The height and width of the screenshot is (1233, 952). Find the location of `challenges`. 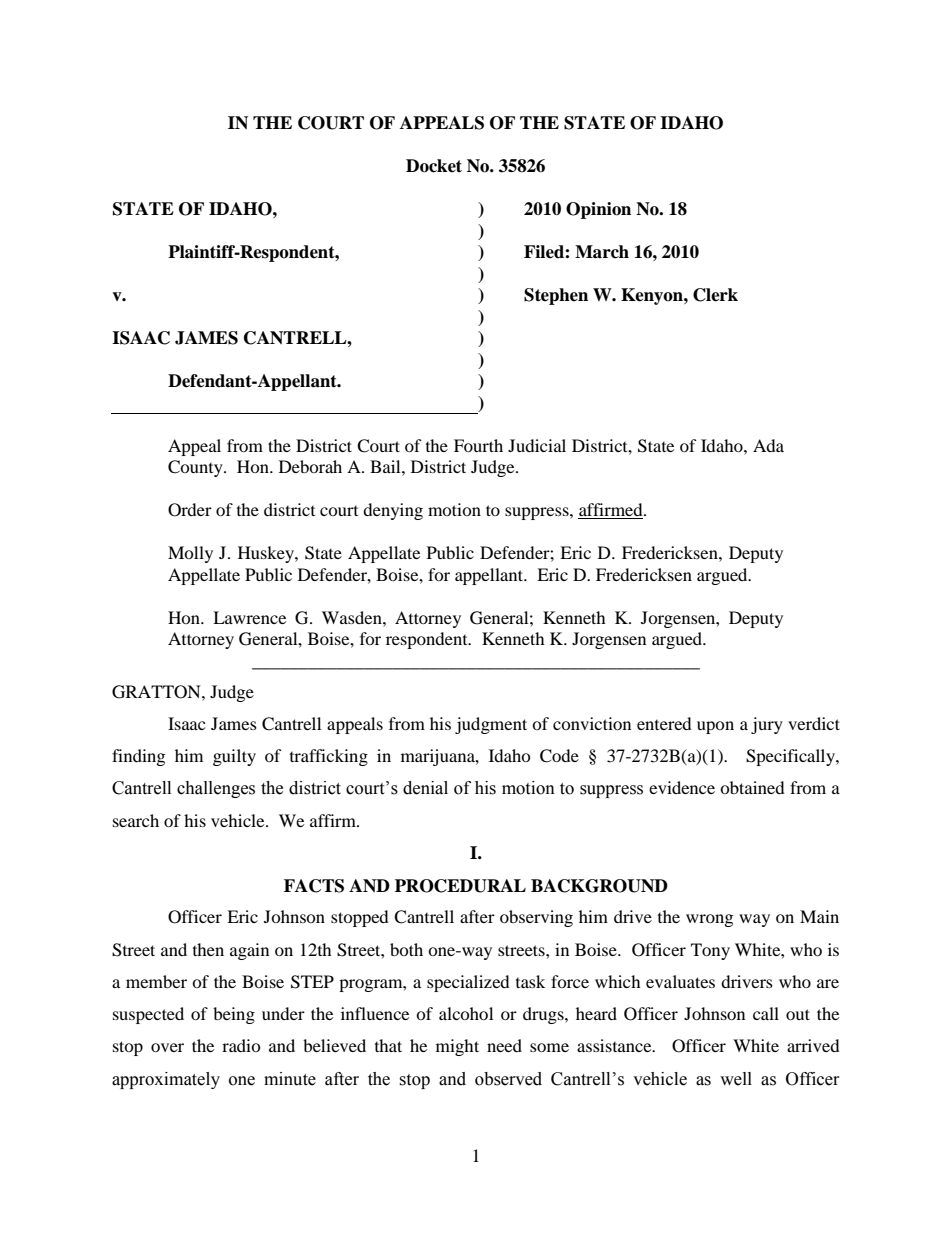

challenges is located at coordinates (216, 789).
